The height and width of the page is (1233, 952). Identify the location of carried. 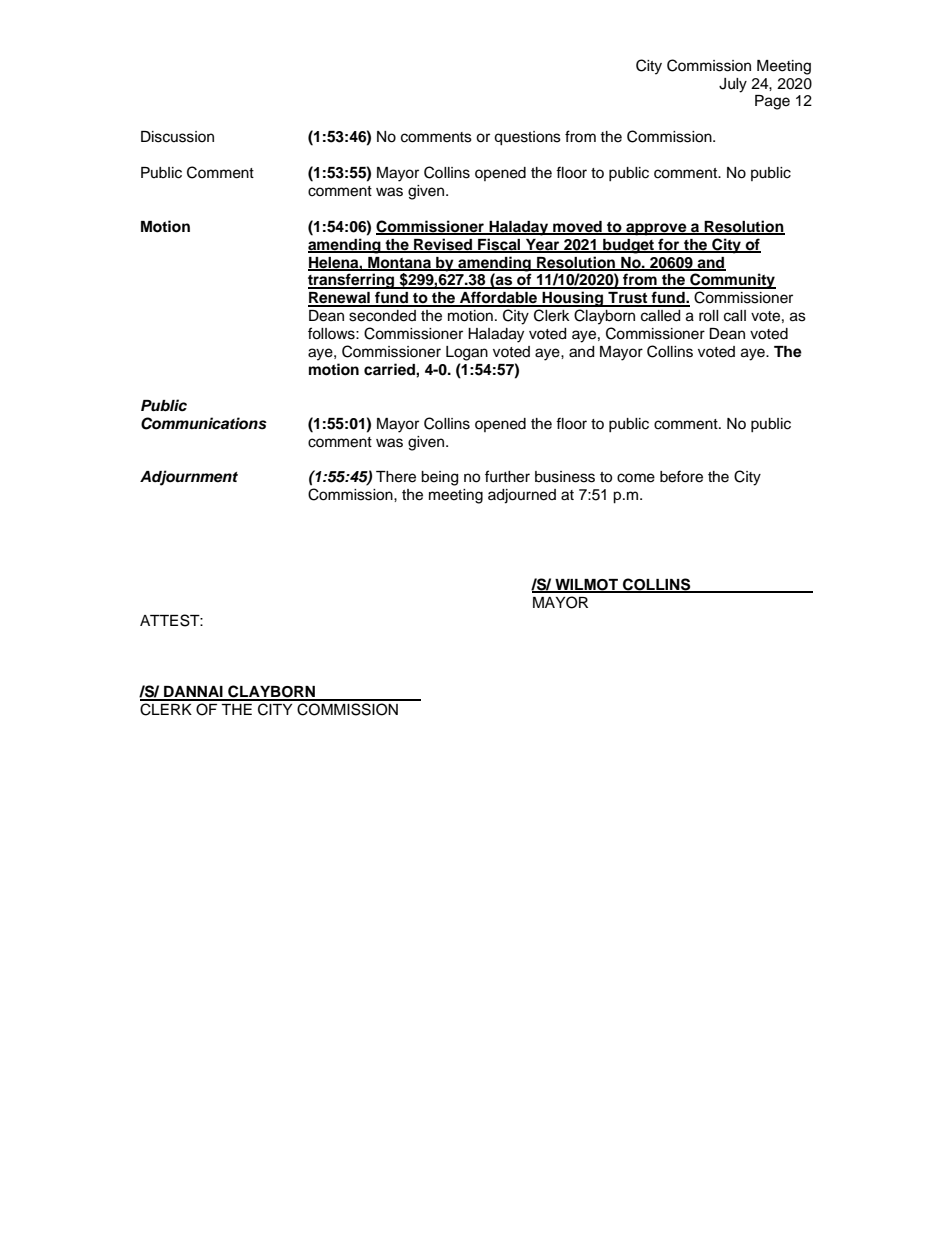
(390, 369).
